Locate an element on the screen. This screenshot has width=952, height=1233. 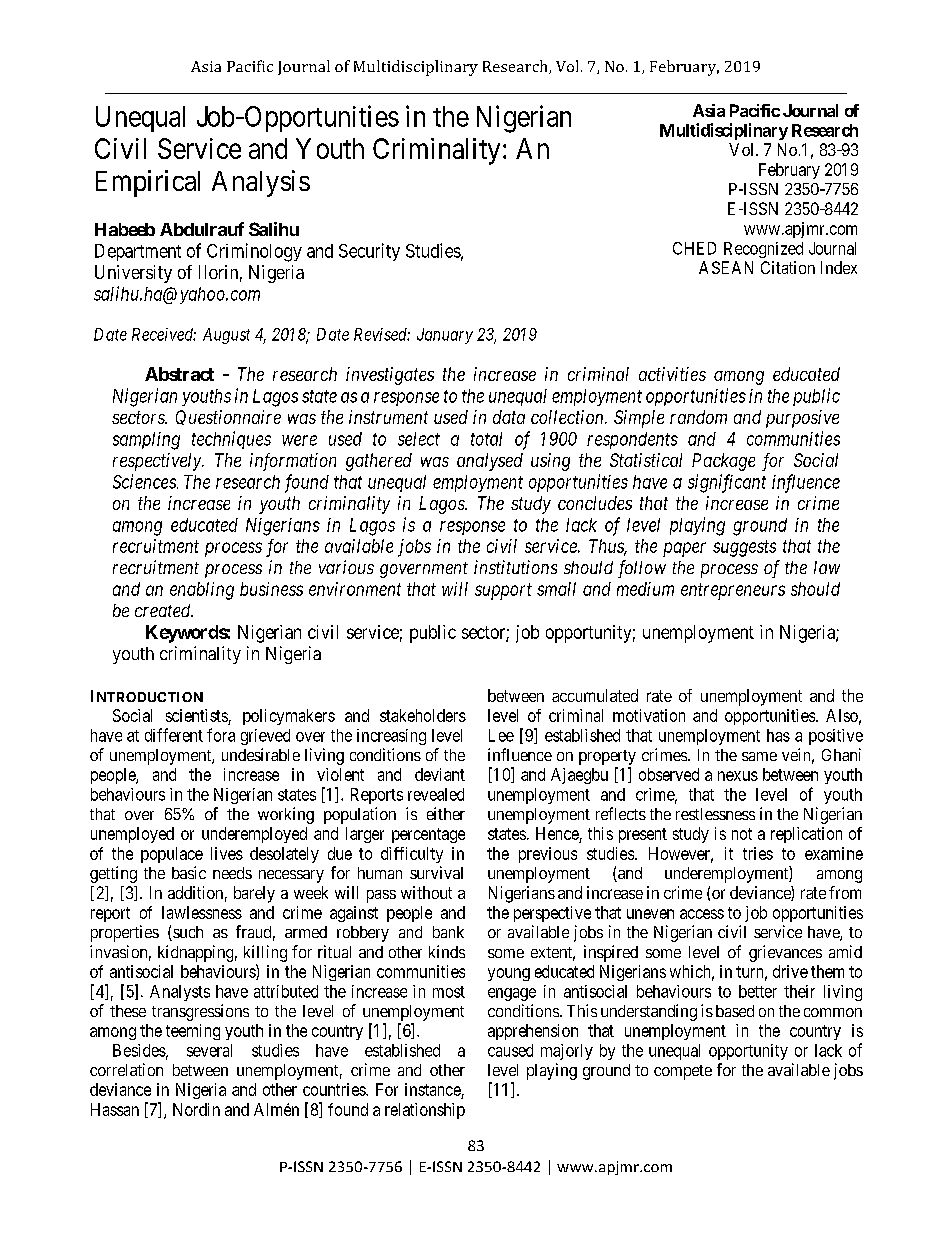
Sciences is located at coordinates (145, 481).
